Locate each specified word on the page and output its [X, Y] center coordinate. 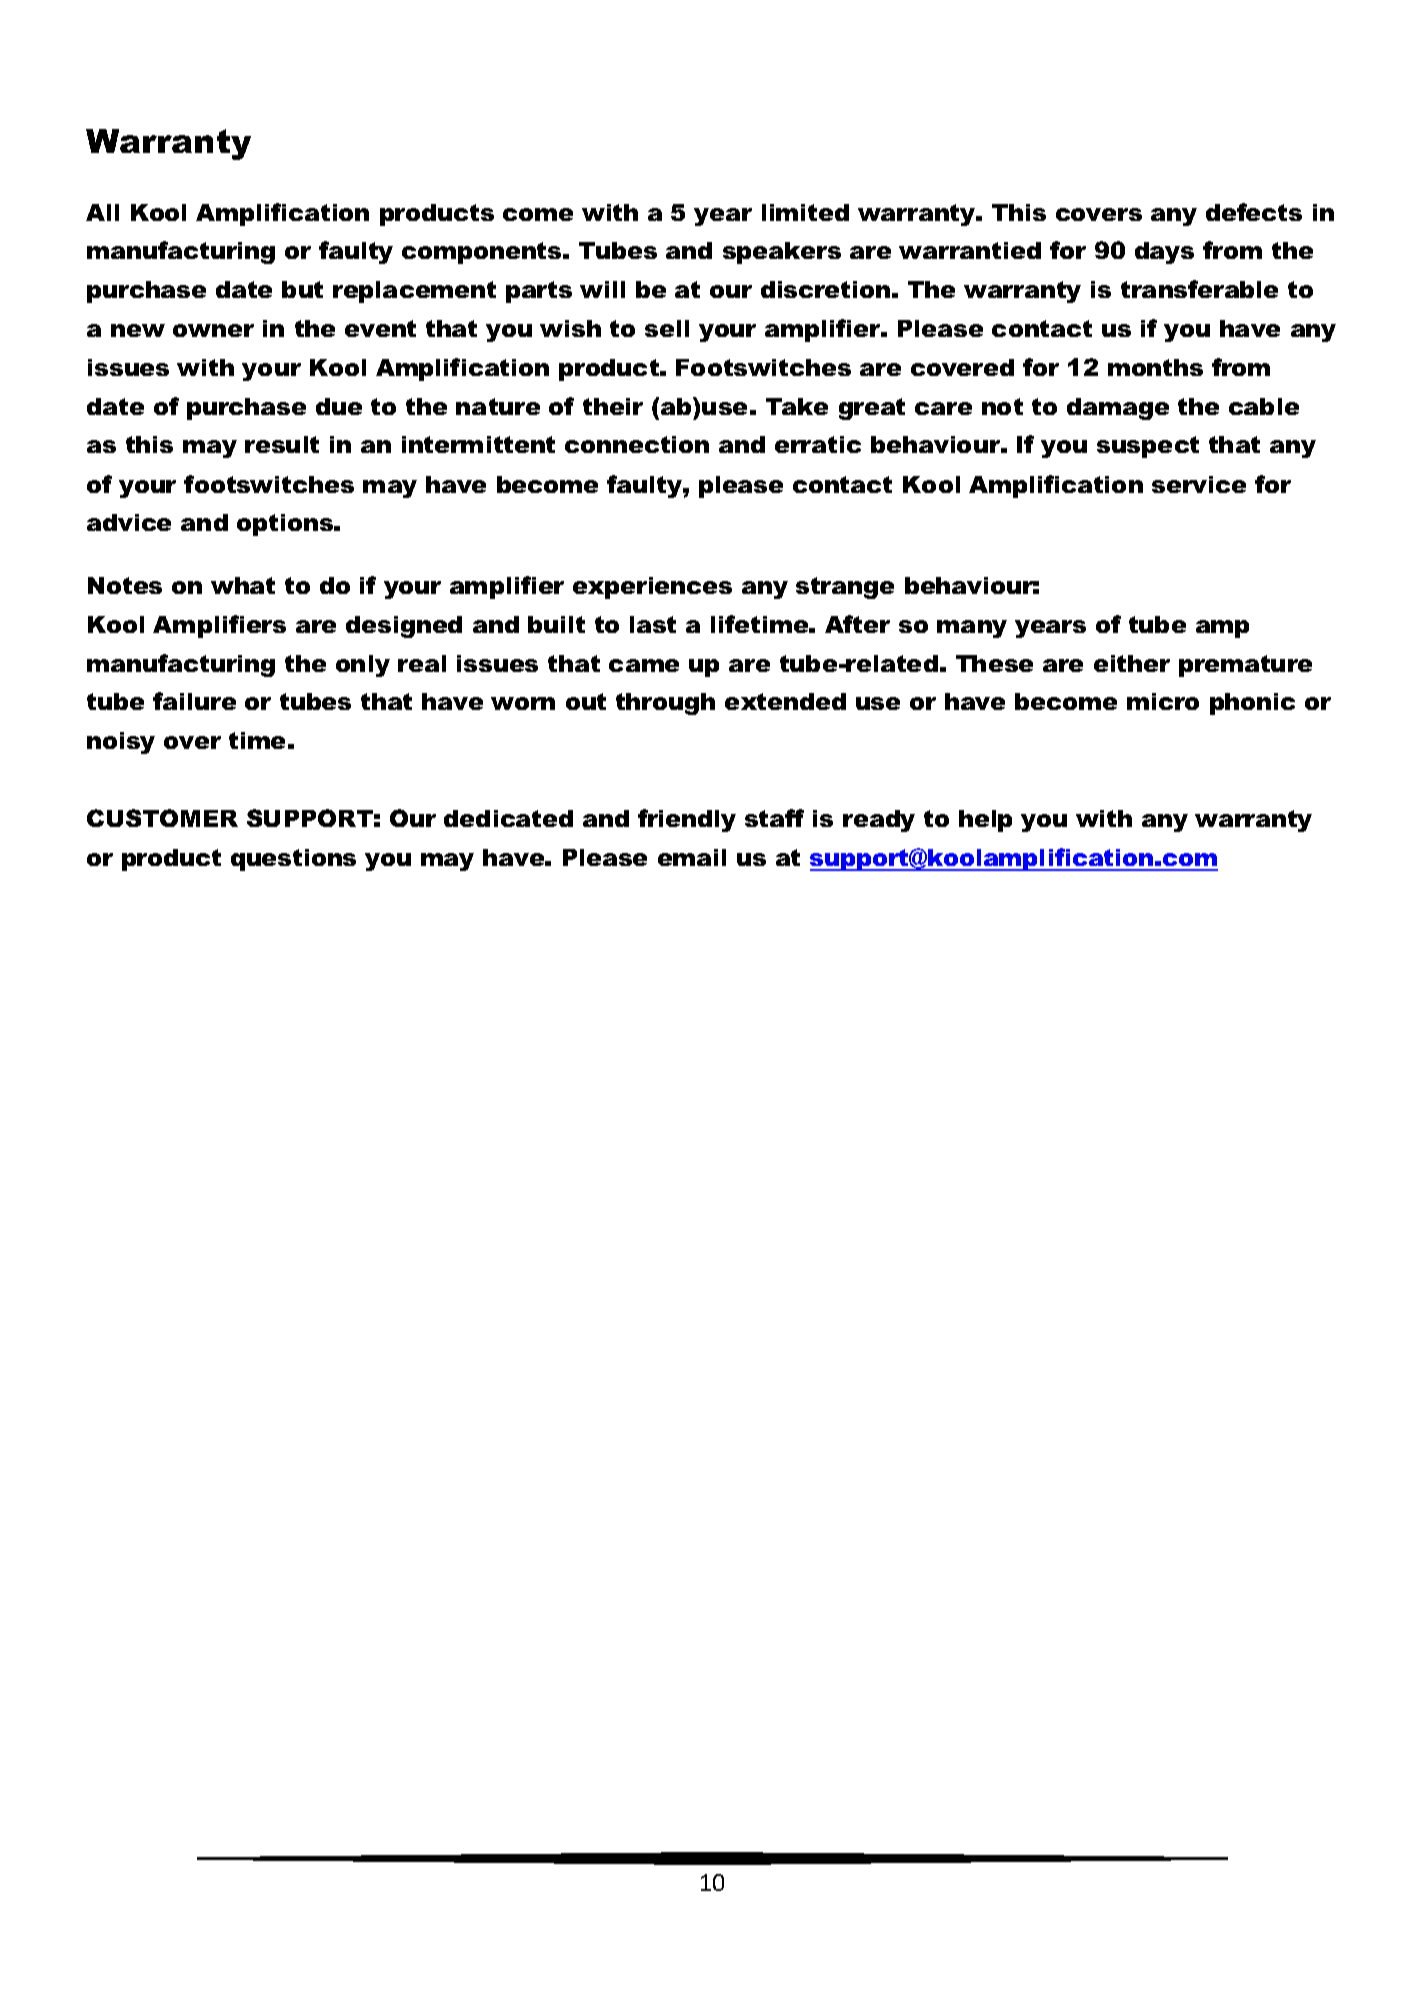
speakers [782, 253]
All [102, 212]
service [1199, 484]
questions [293, 860]
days [1164, 253]
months [1155, 367]
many [972, 629]
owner [213, 330]
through [665, 704]
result [282, 444]
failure [194, 701]
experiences [652, 588]
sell [667, 328]
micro [1163, 701]
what [243, 585]
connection [637, 444]
